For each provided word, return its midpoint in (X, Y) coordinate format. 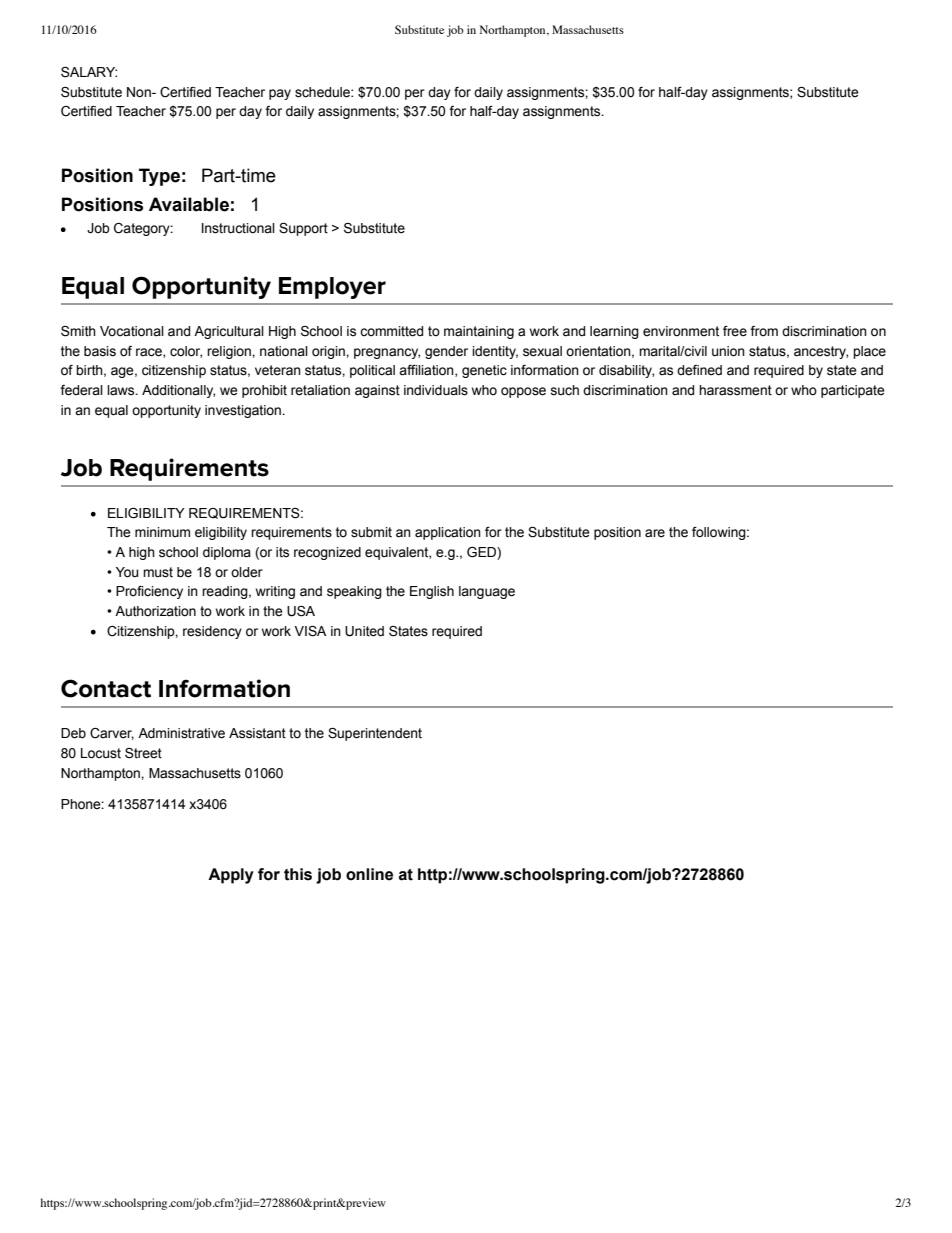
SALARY (89, 72)
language (487, 592)
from (764, 331)
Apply (231, 876)
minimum (162, 532)
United (364, 631)
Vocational (132, 331)
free (735, 331)
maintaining (479, 332)
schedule (323, 92)
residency (212, 632)
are (655, 533)
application (448, 533)
